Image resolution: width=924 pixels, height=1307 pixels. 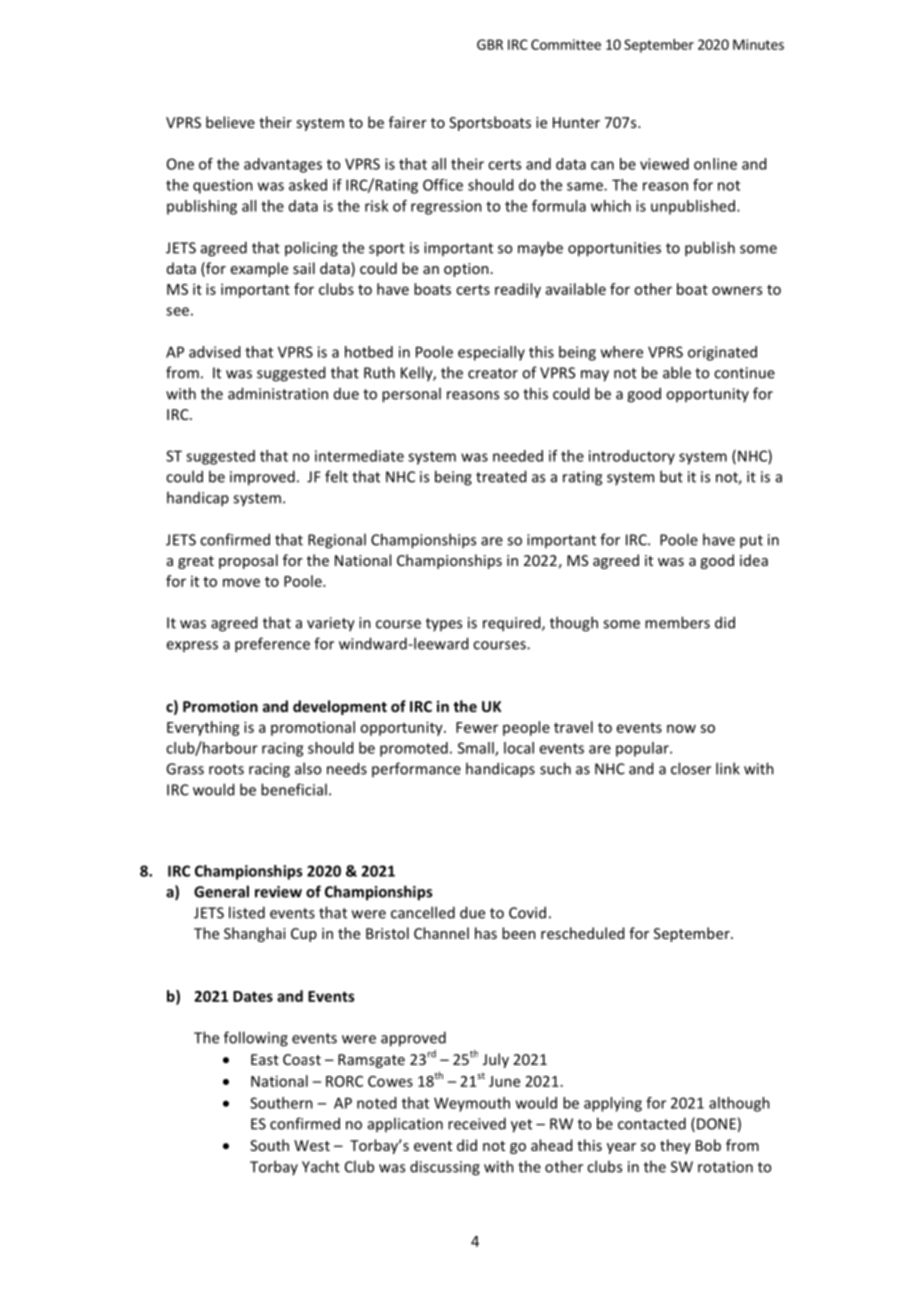 What do you see at coordinates (758, 44) in the screenshot?
I see `Minutes` at bounding box center [758, 44].
